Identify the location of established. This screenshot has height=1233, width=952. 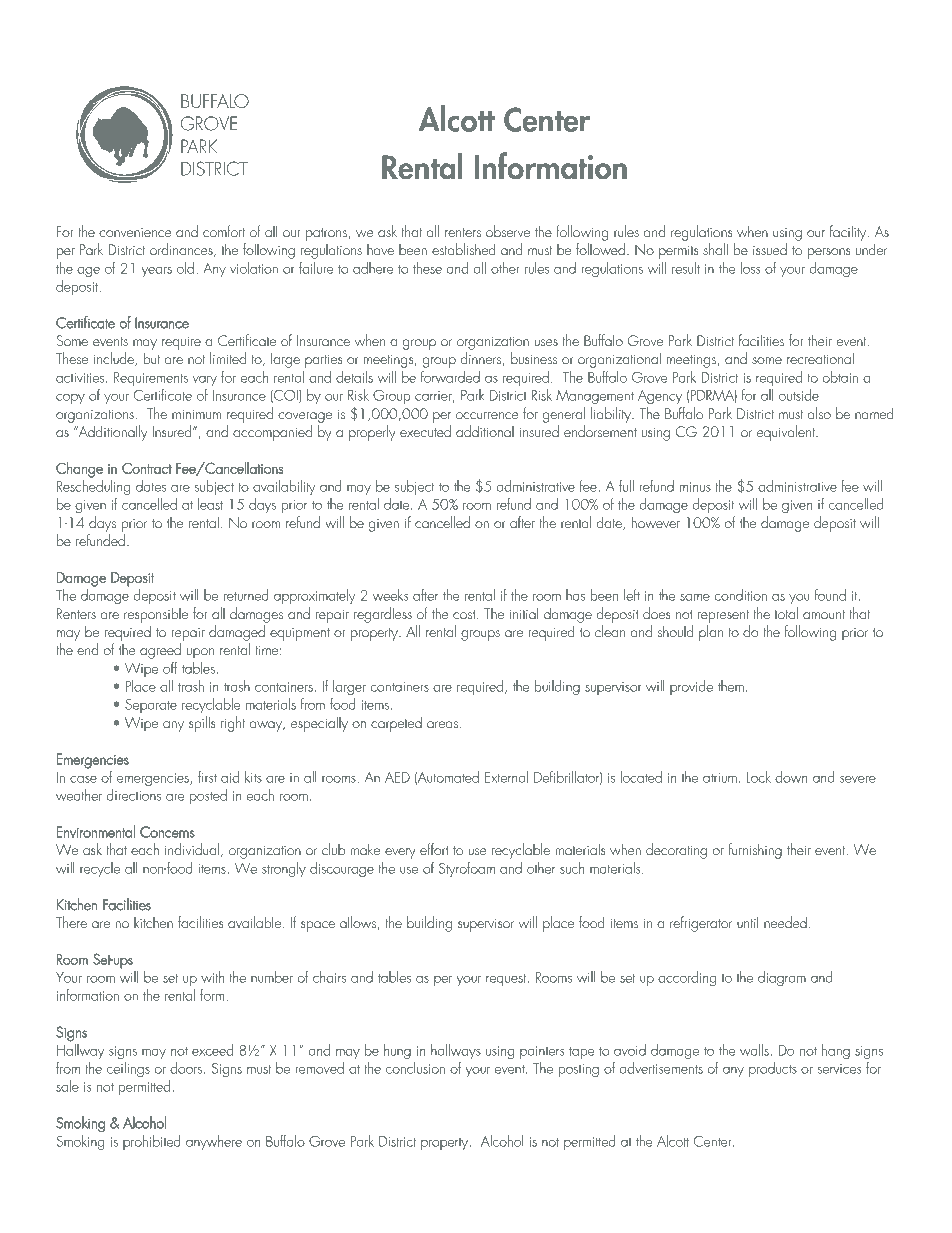
(464, 249).
